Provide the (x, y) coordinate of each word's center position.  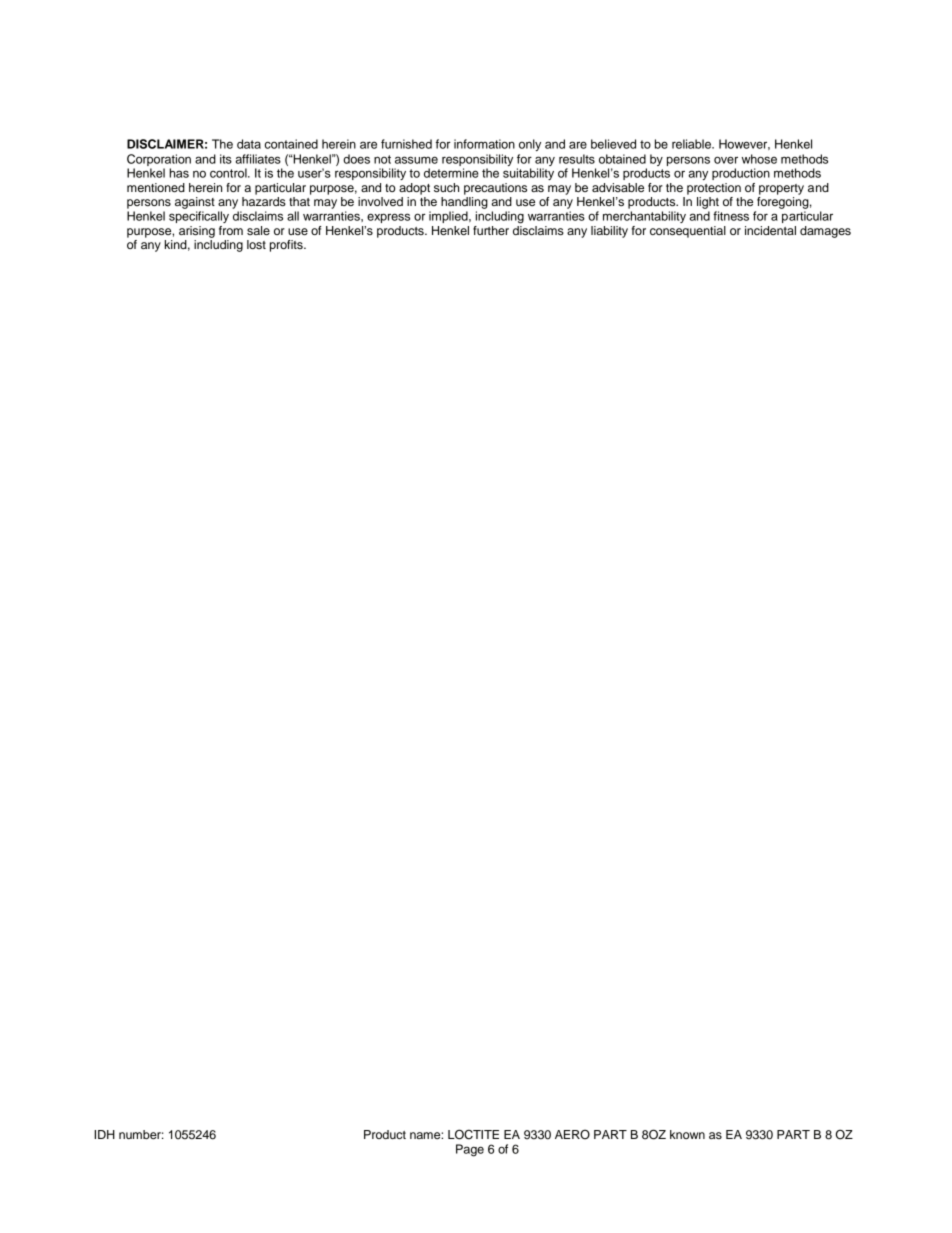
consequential (688, 232)
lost (256, 244)
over (726, 160)
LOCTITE (473, 1134)
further (491, 230)
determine (451, 173)
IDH (104, 1134)
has (179, 173)
